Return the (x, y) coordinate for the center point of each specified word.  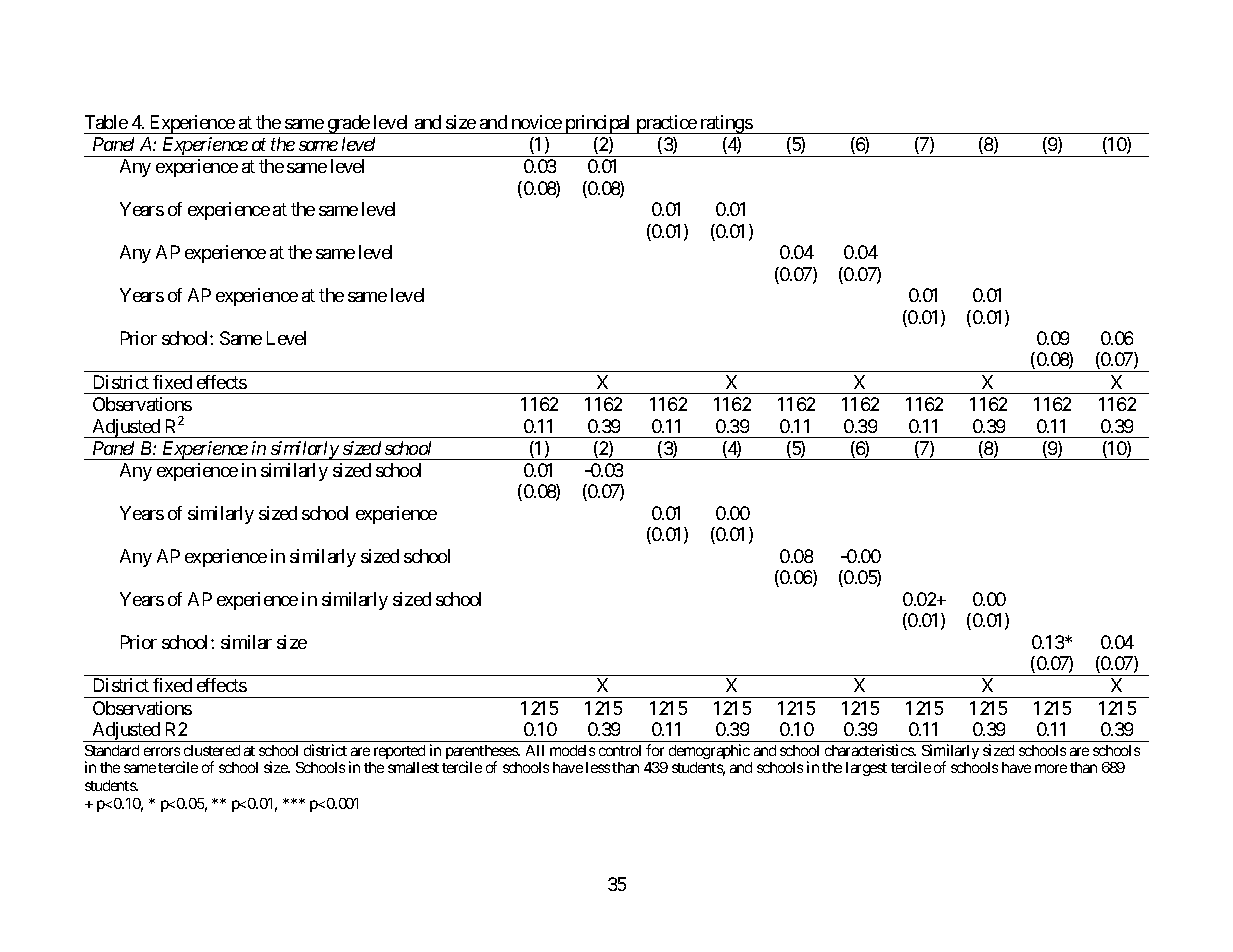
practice (666, 124)
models (572, 750)
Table (106, 122)
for (655, 750)
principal (598, 124)
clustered (212, 750)
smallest (413, 767)
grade (348, 124)
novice (537, 122)
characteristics (870, 750)
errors (162, 751)
